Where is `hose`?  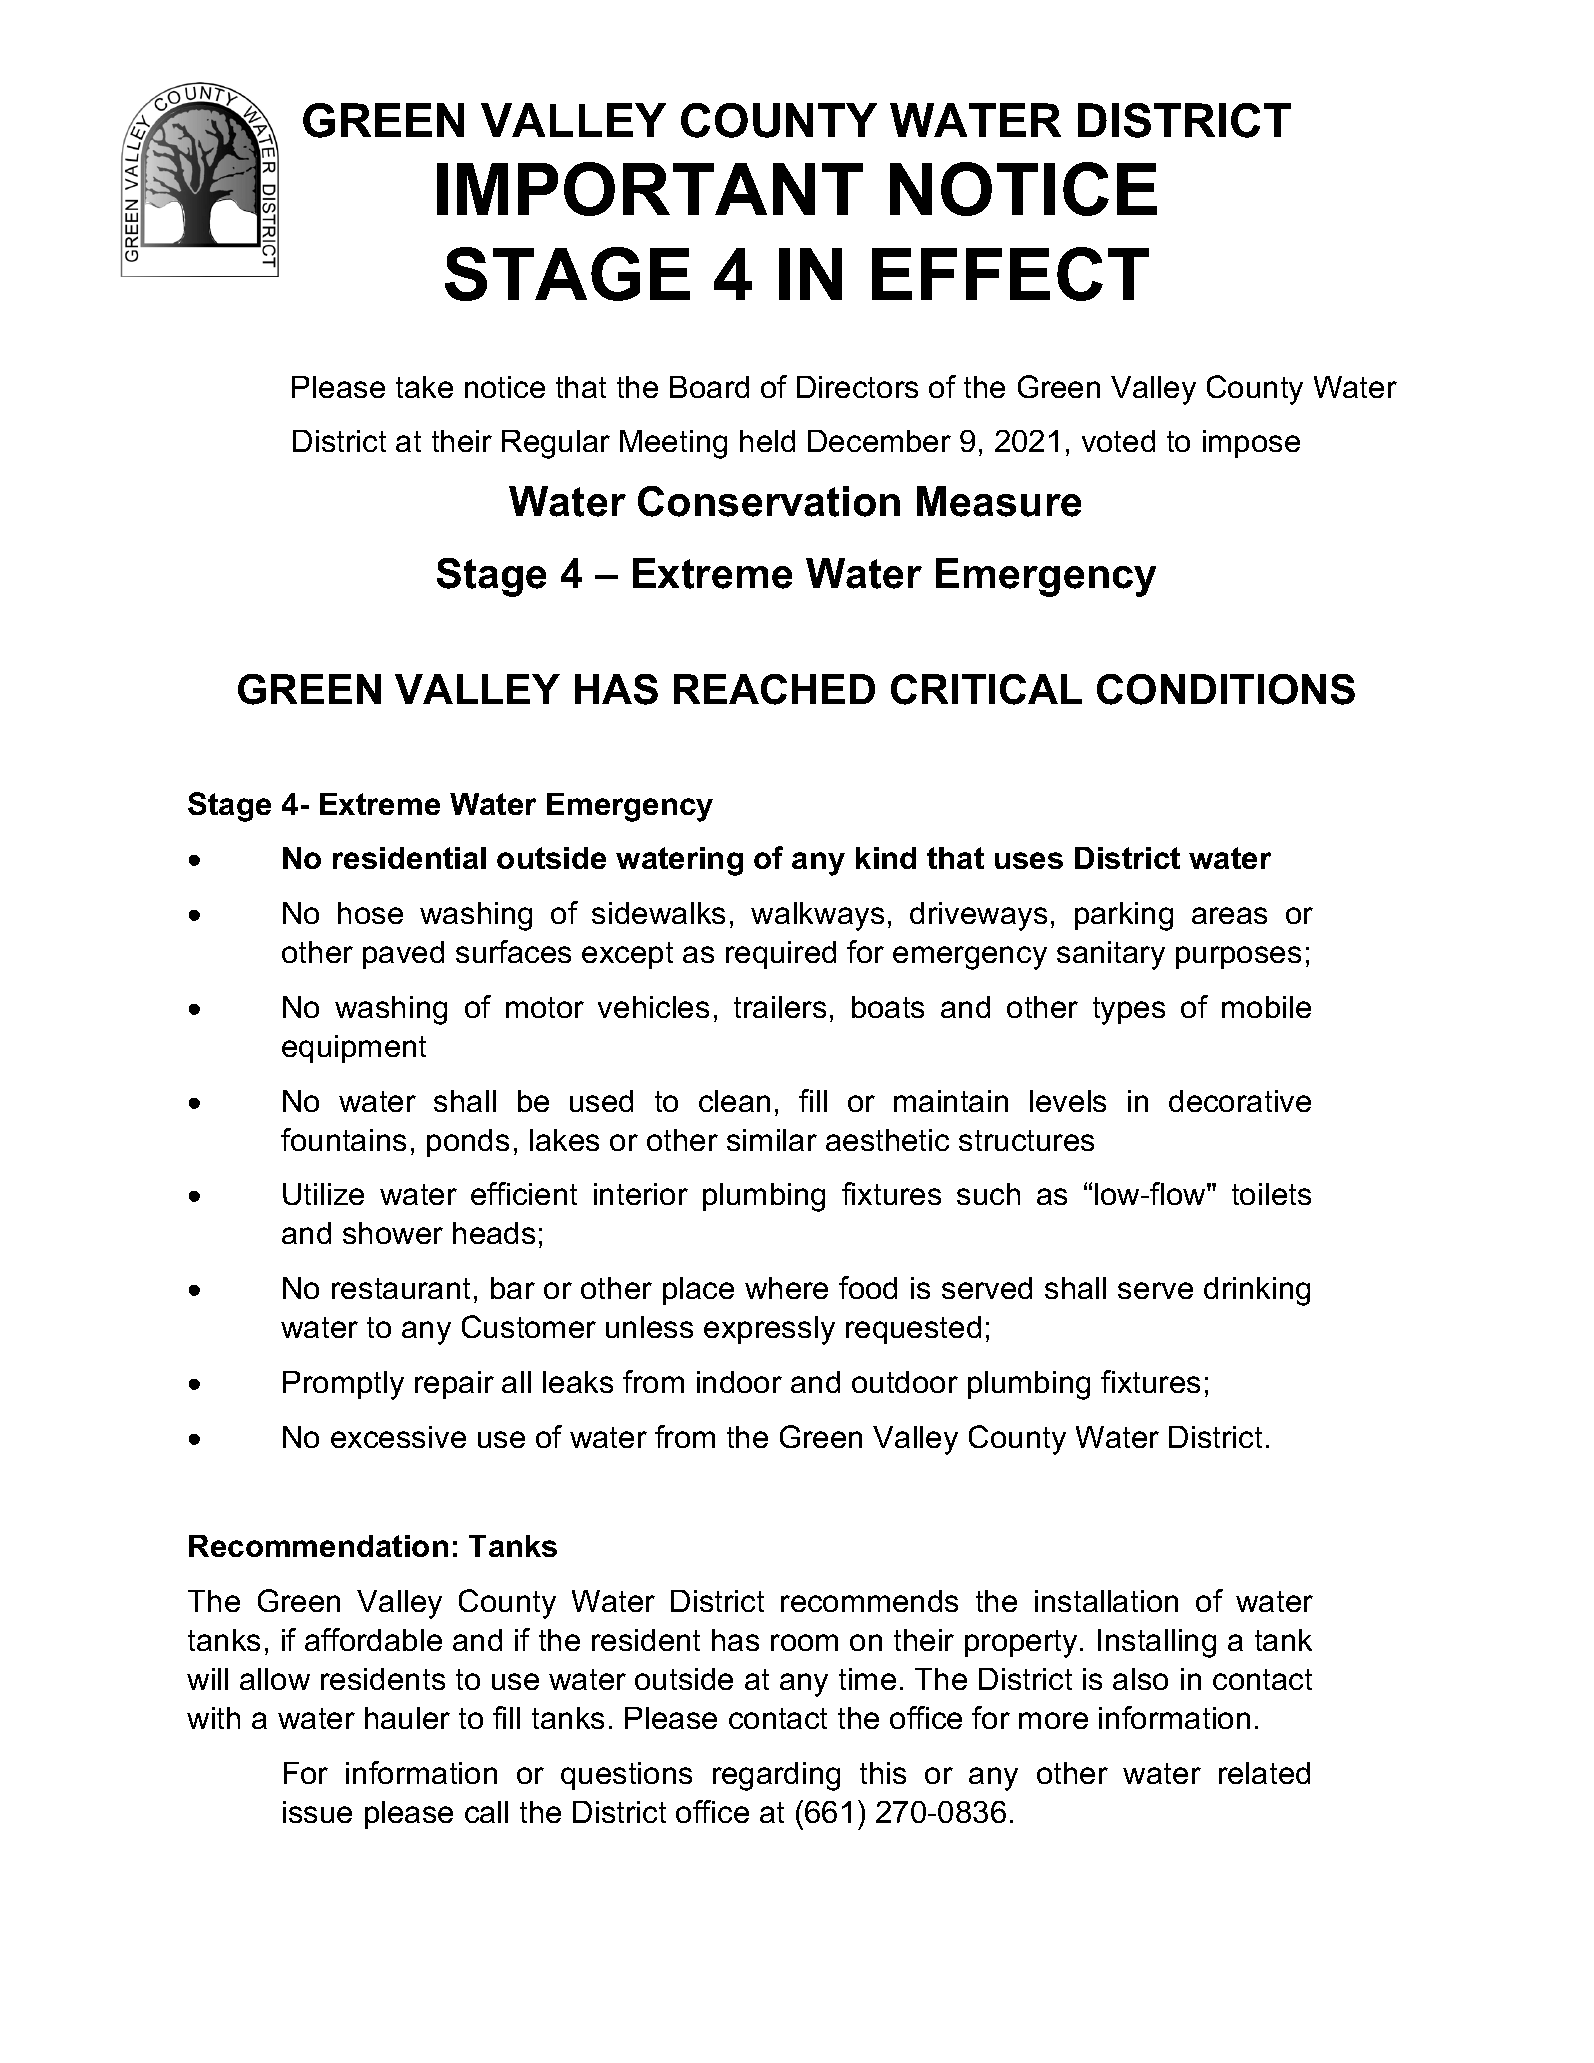 hose is located at coordinates (370, 913).
